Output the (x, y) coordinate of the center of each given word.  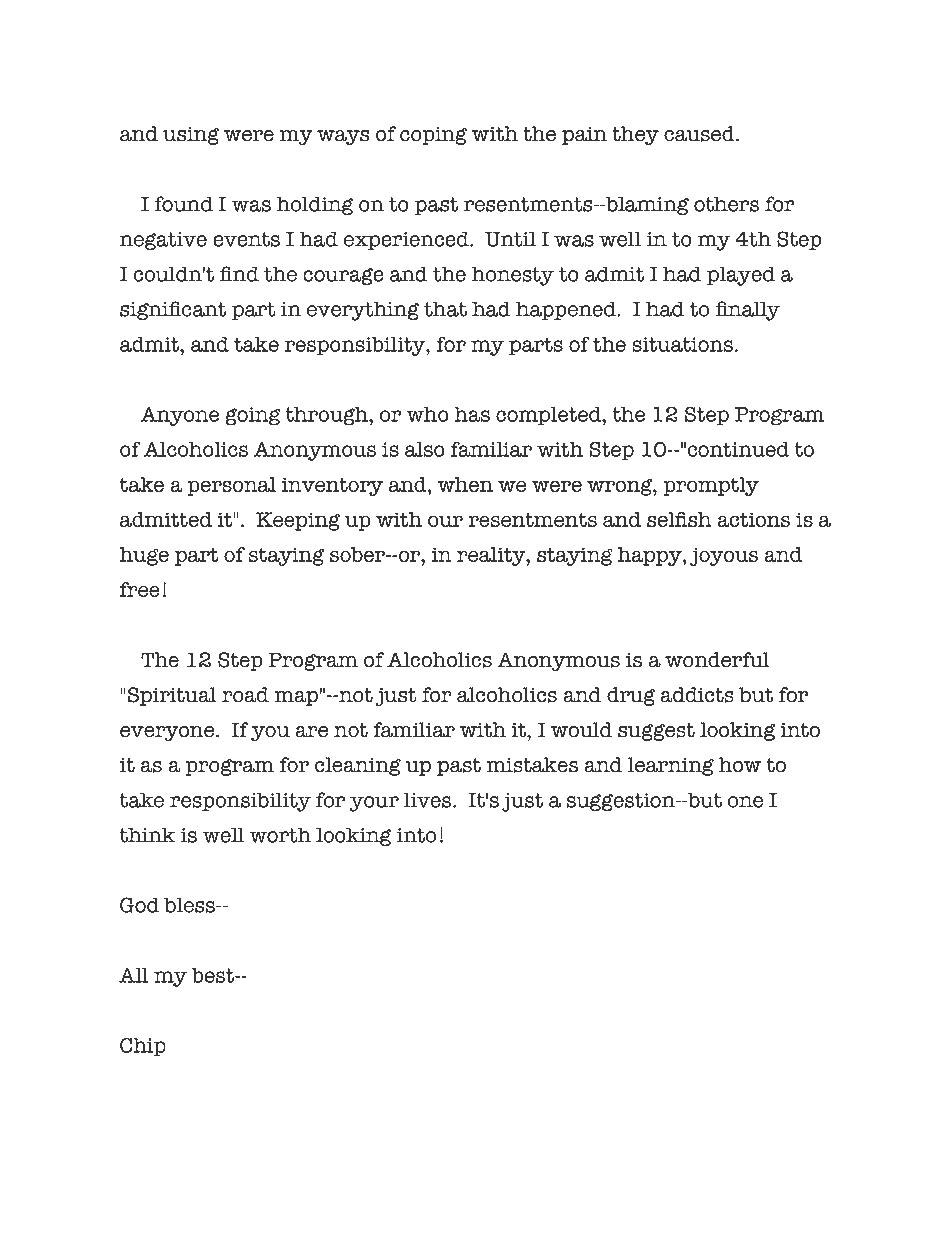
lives (429, 800)
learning (671, 766)
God (139, 905)
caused (700, 134)
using (191, 136)
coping (433, 136)
